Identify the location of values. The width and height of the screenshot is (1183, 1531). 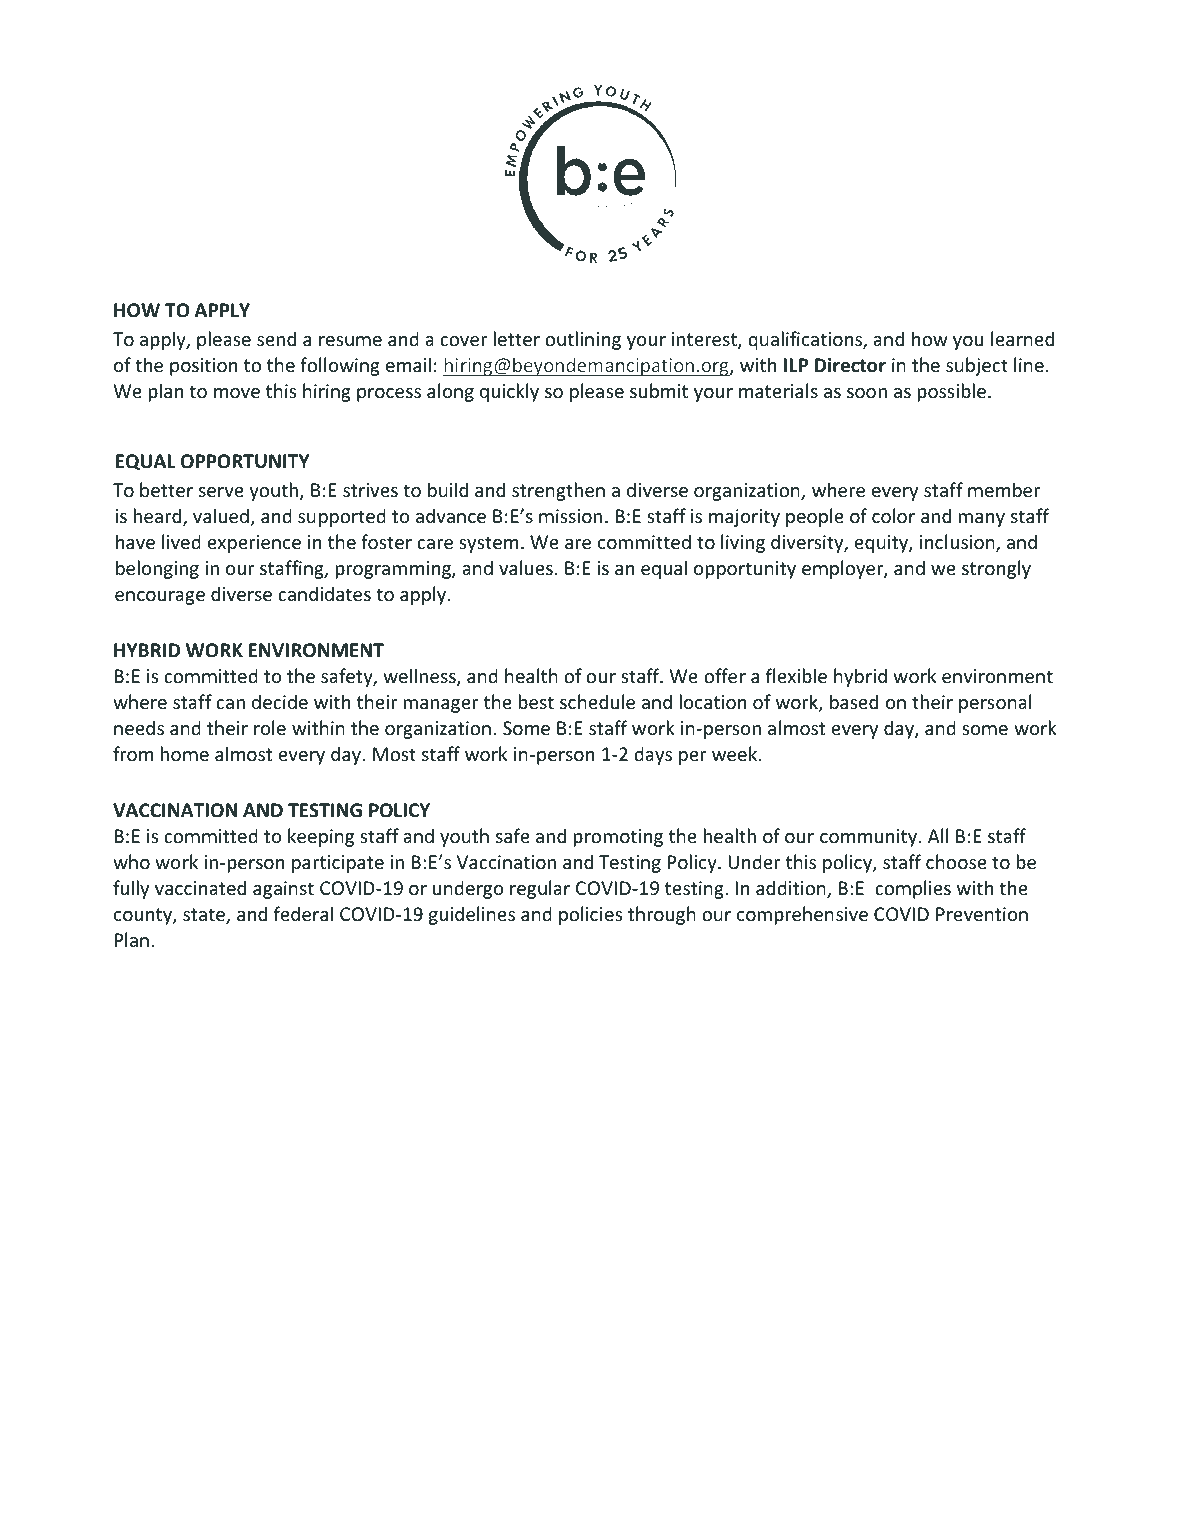
(526, 567).
